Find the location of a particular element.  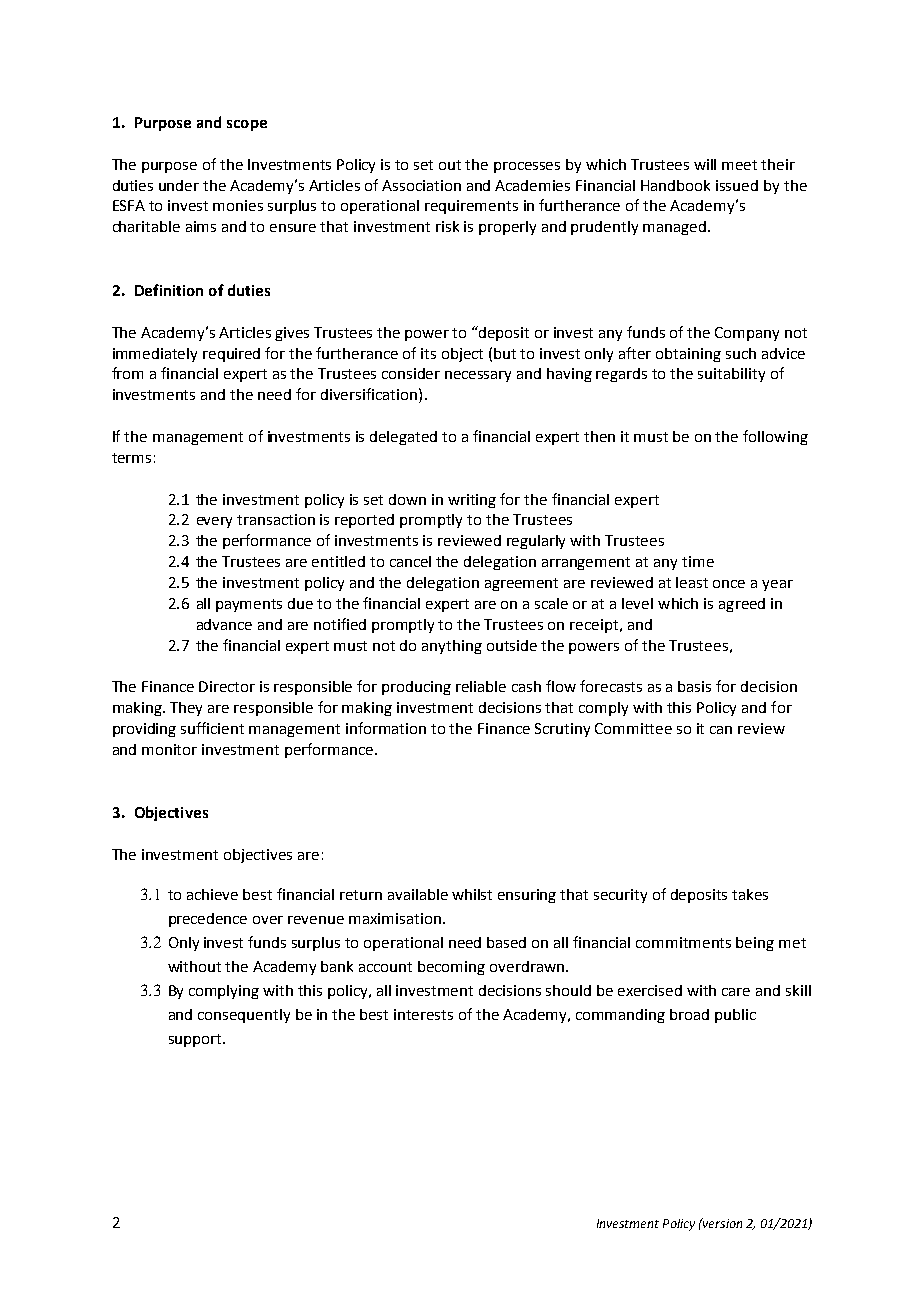

achieve is located at coordinates (212, 894).
